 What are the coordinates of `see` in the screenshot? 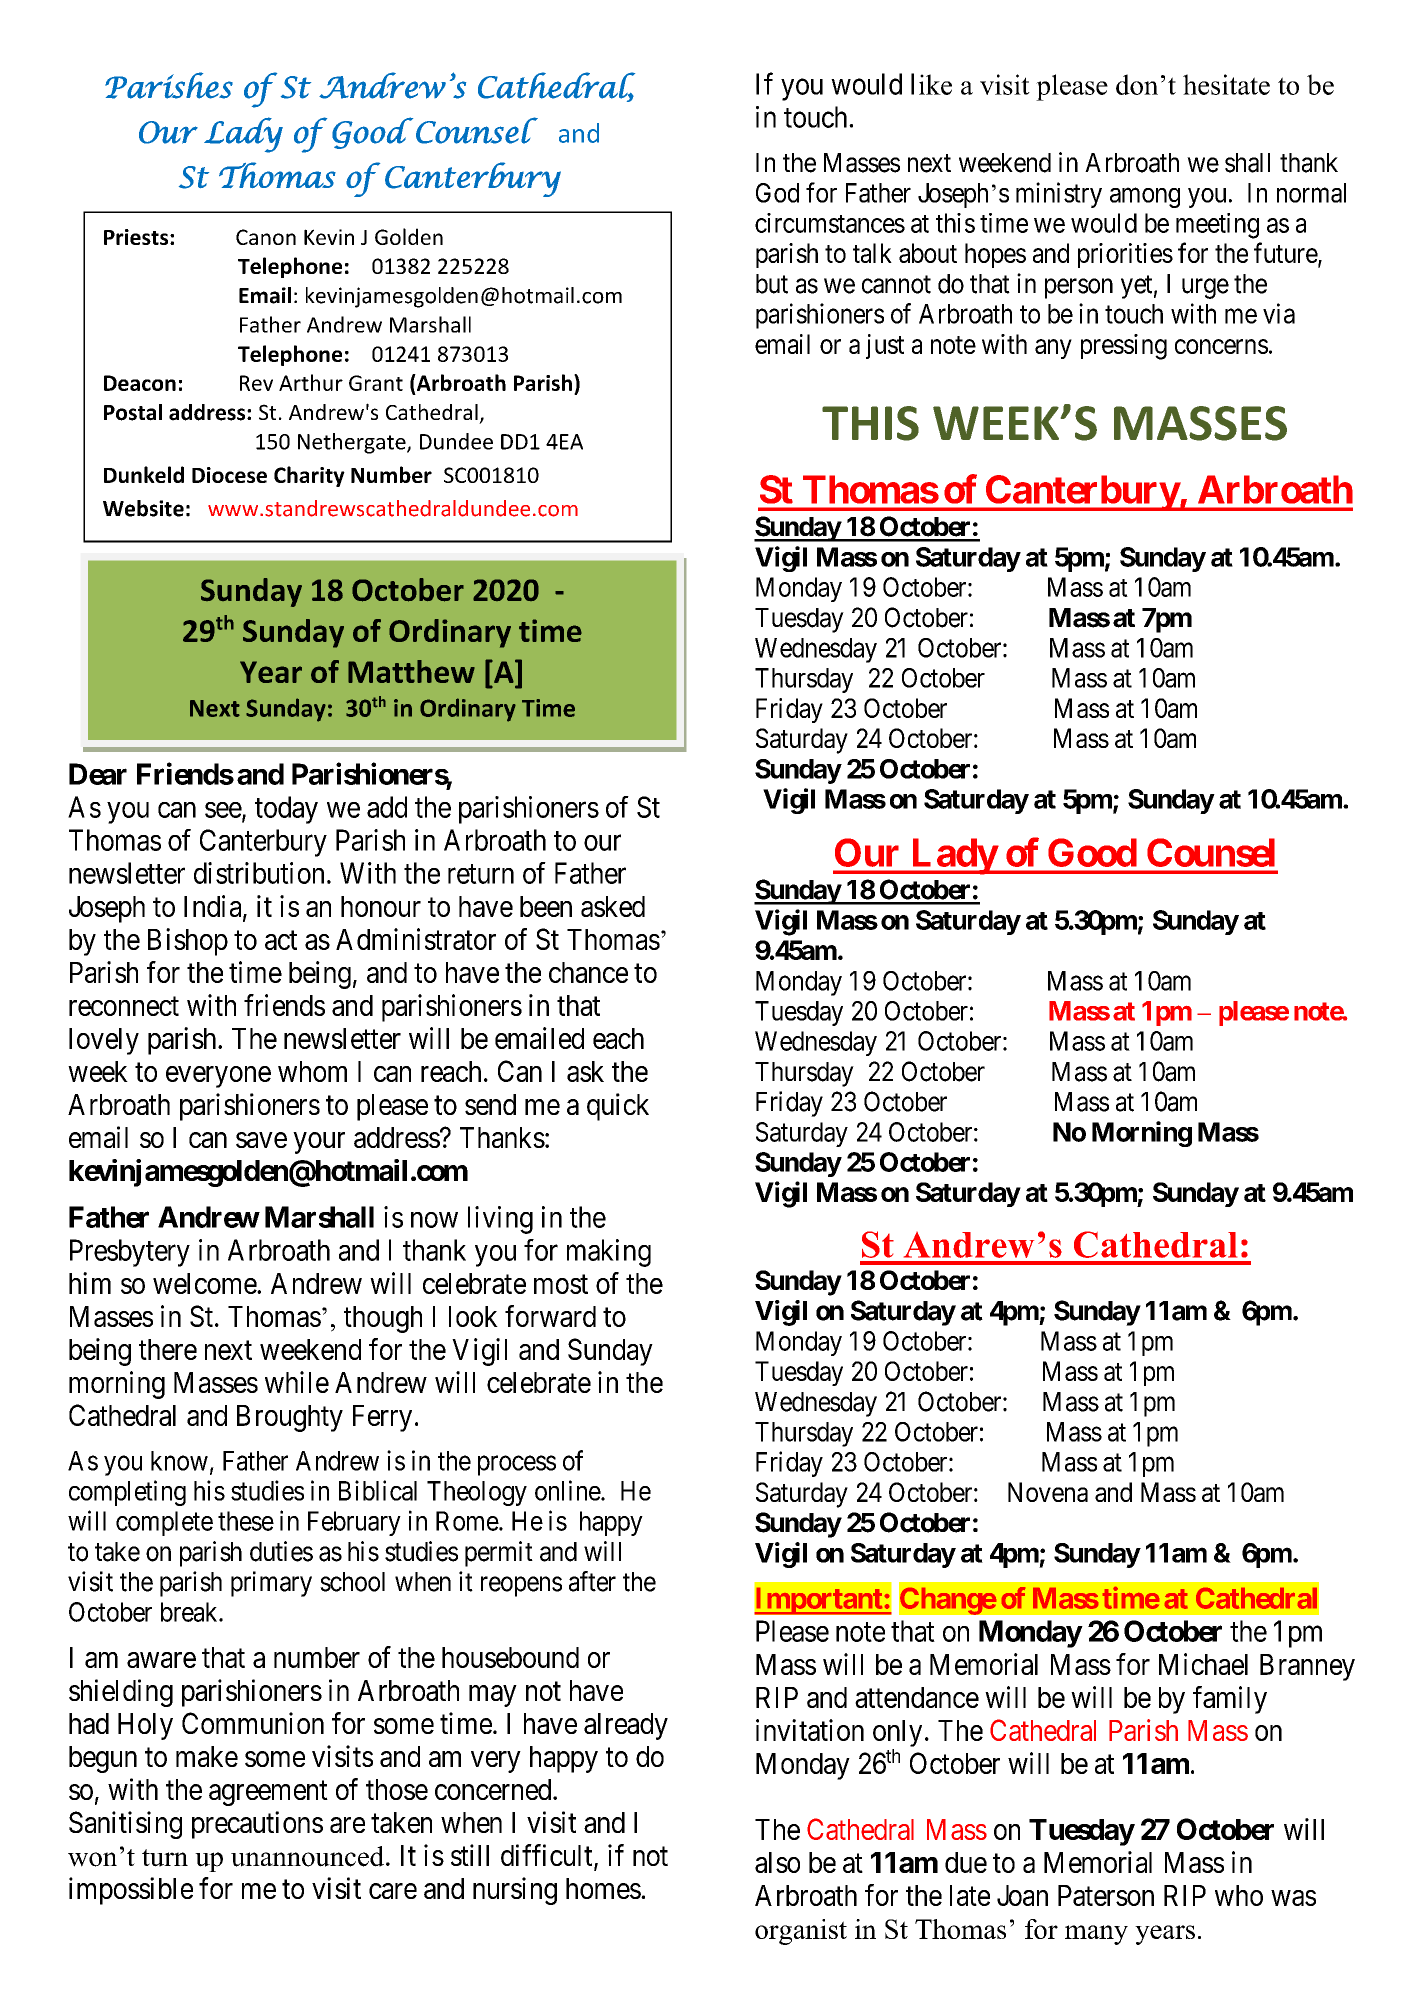 It's located at (224, 811).
